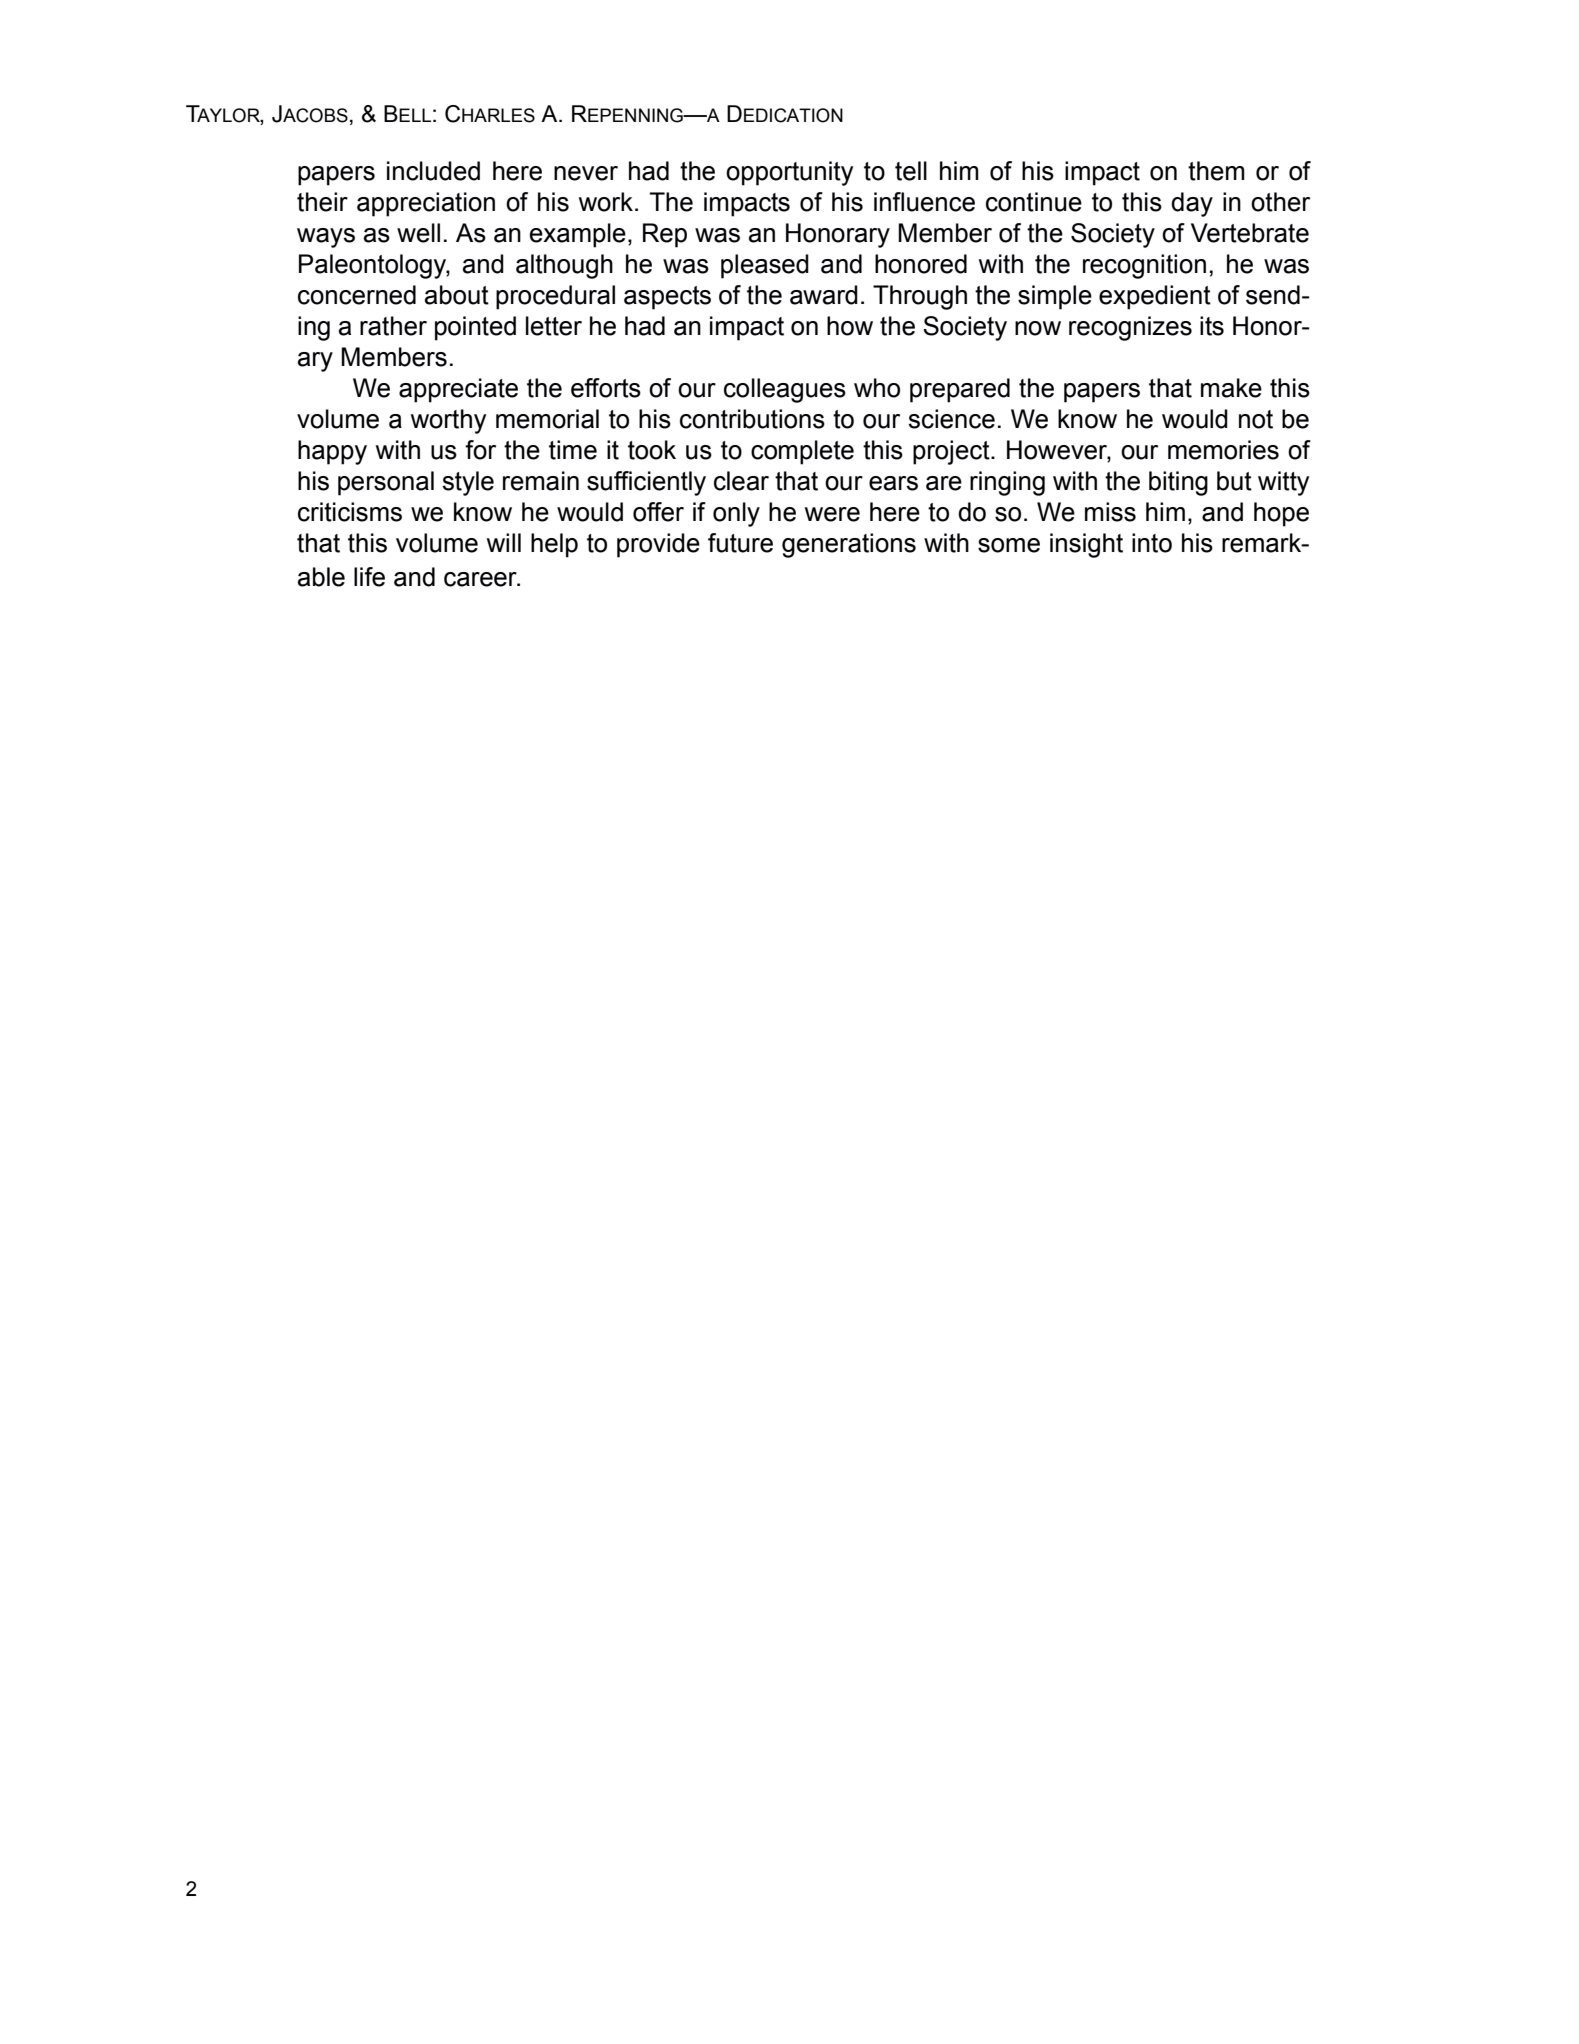  What do you see at coordinates (475, 328) in the document?
I see `pointed` at bounding box center [475, 328].
